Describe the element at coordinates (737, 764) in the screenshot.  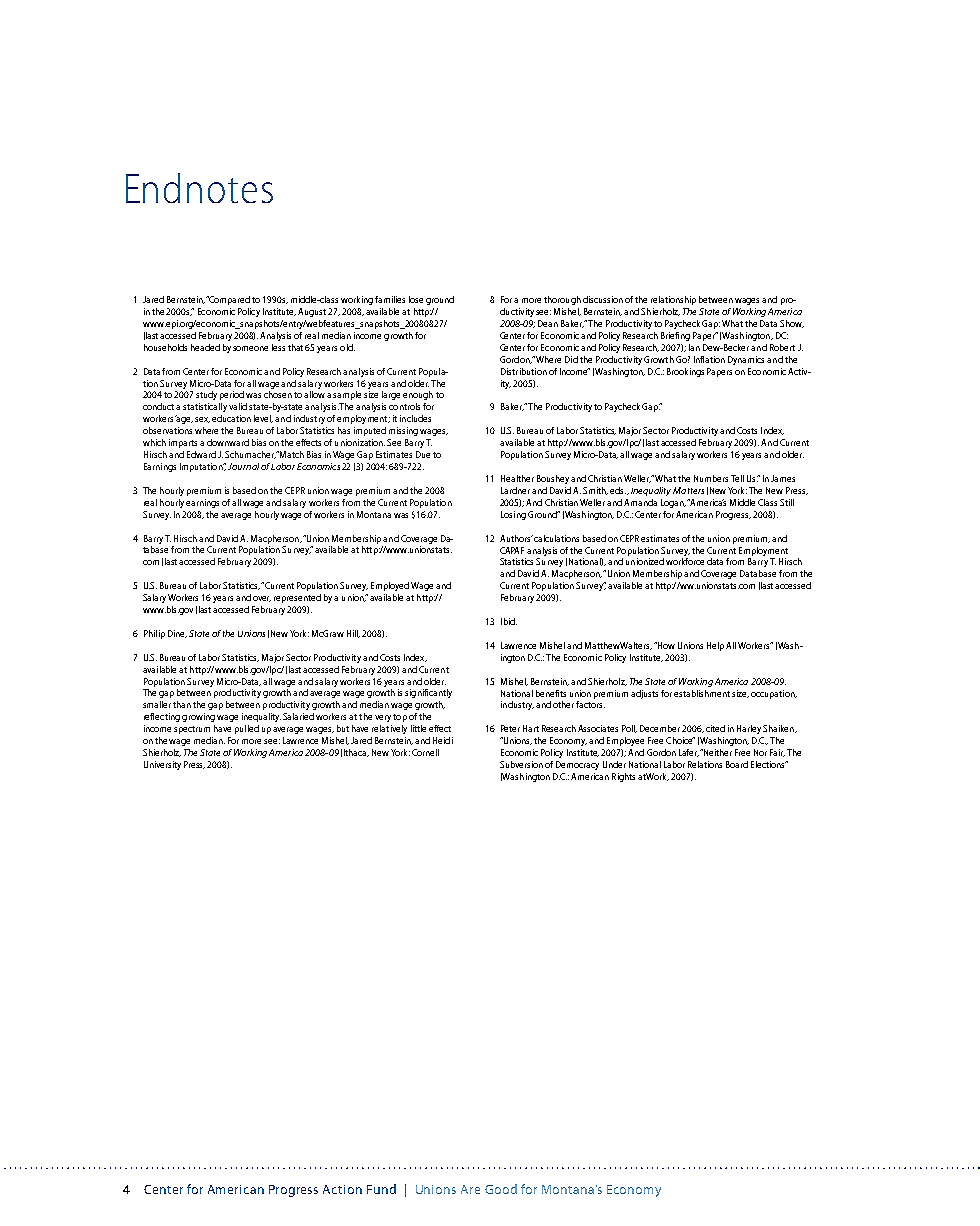
I see `Board` at that location.
